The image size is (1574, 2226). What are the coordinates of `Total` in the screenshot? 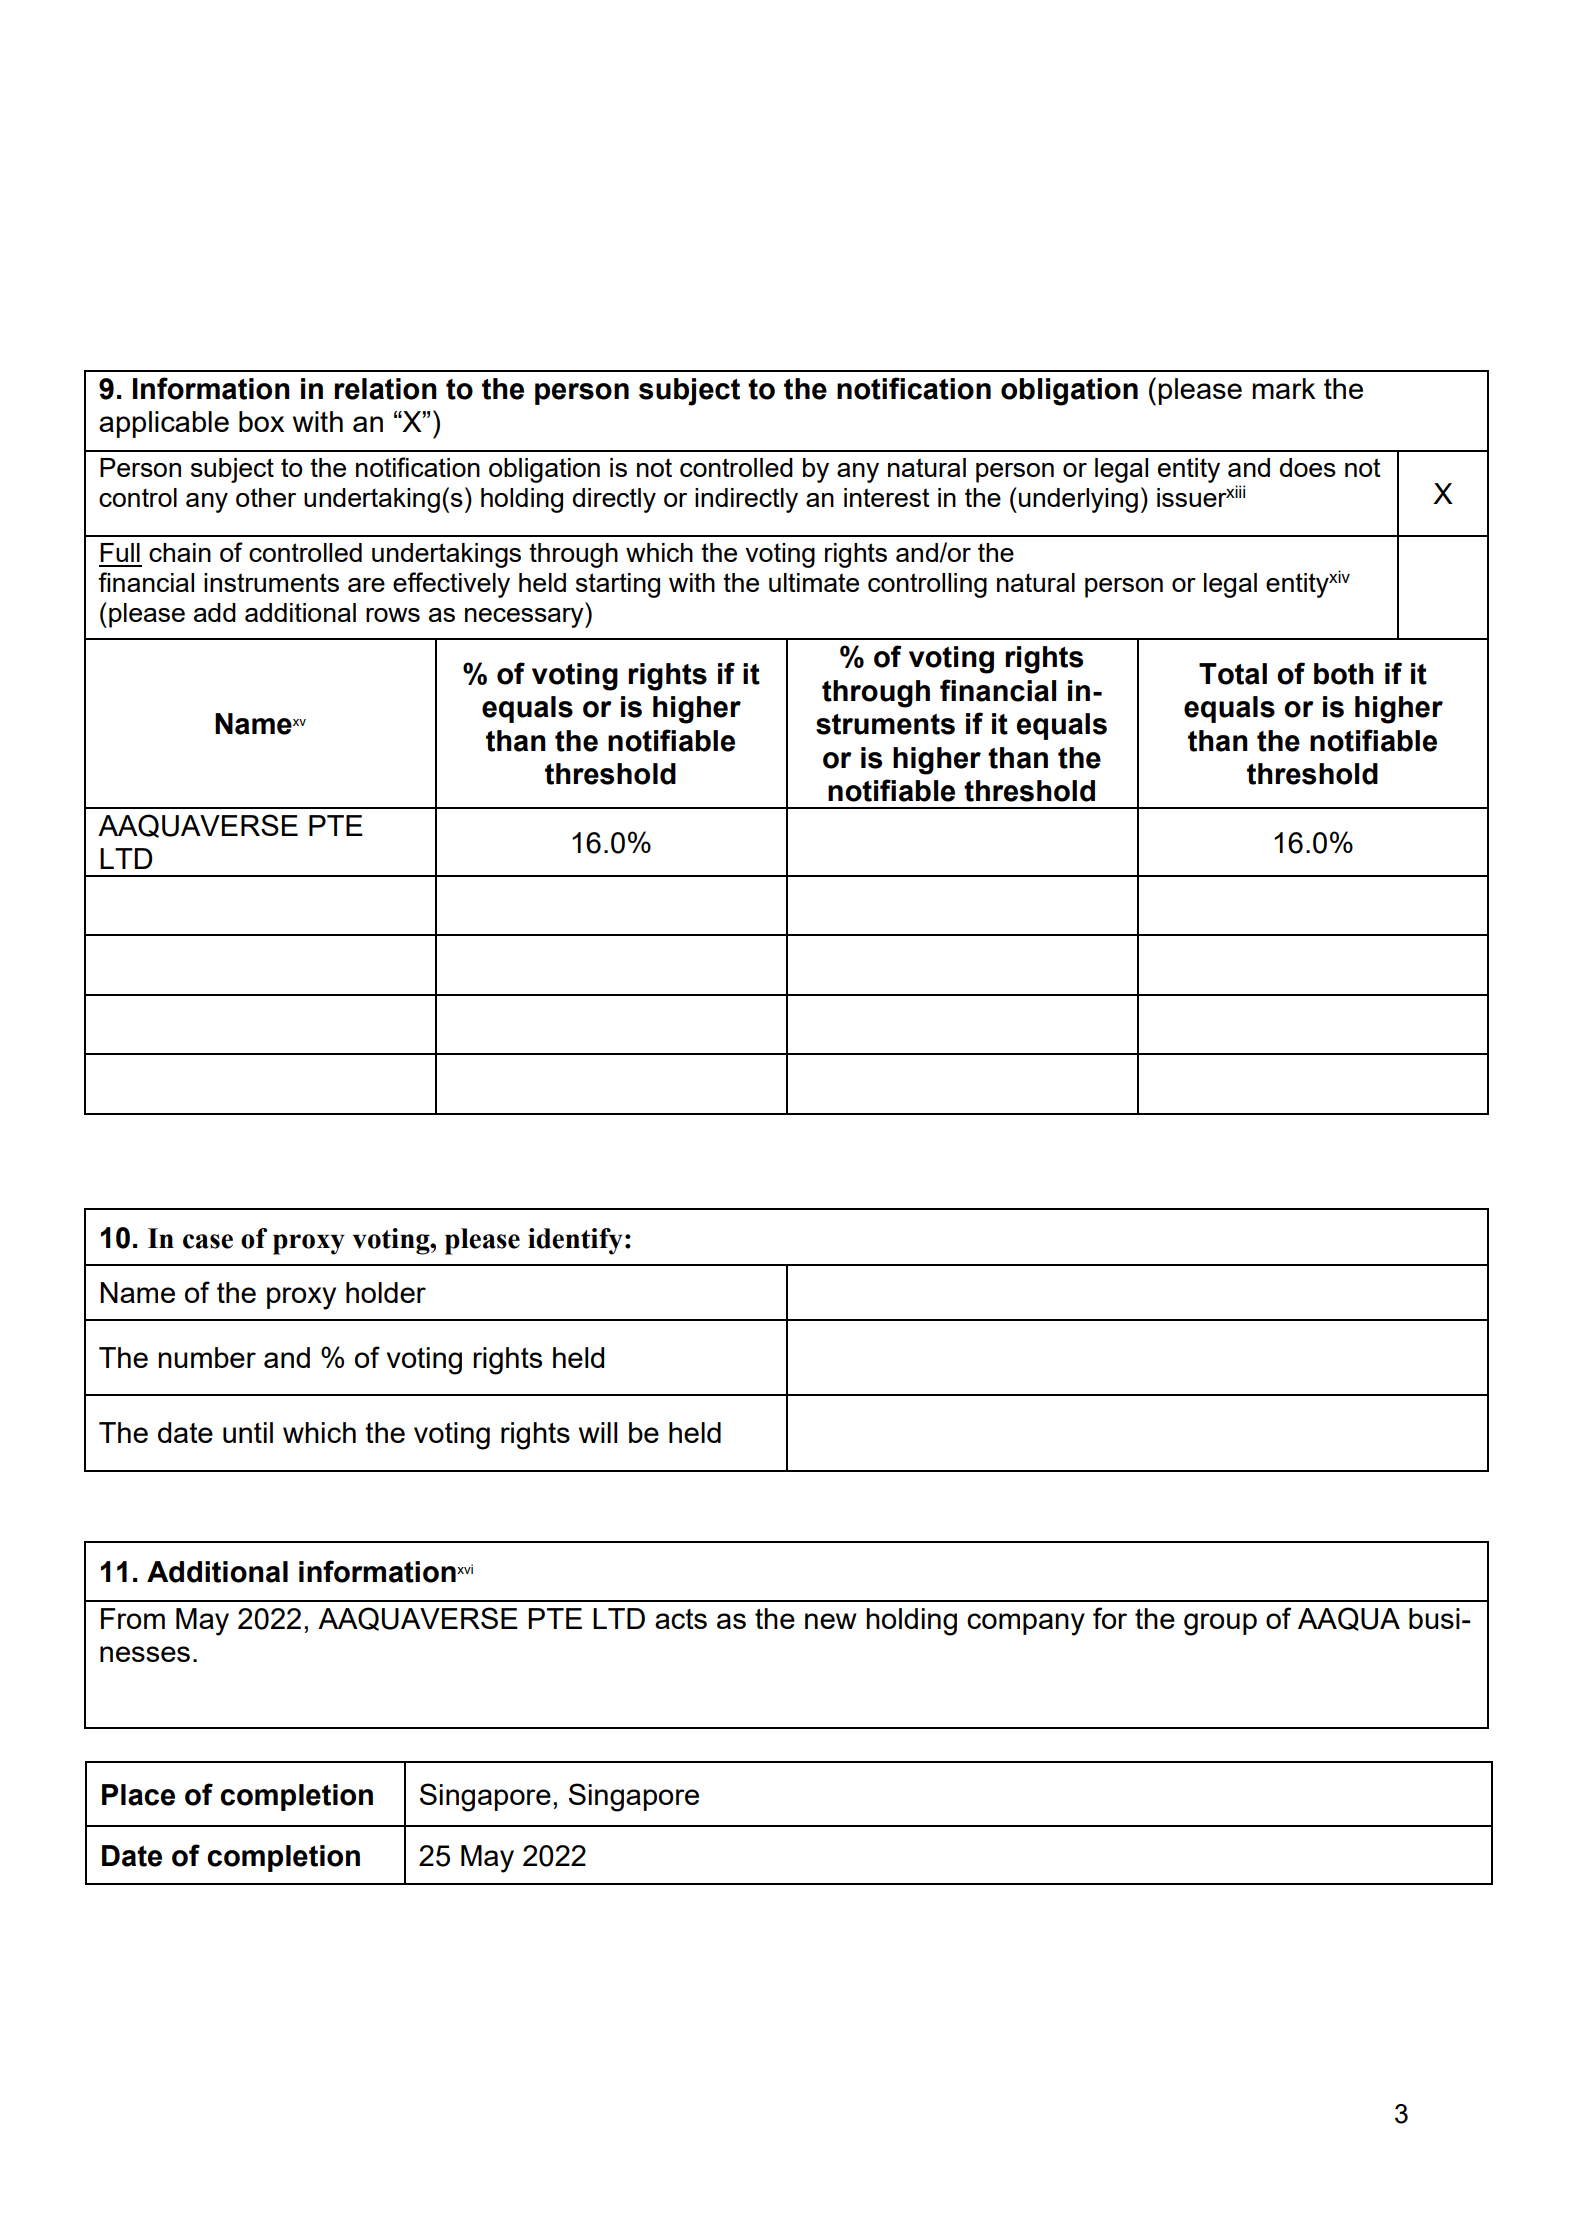 It's located at (1233, 674).
